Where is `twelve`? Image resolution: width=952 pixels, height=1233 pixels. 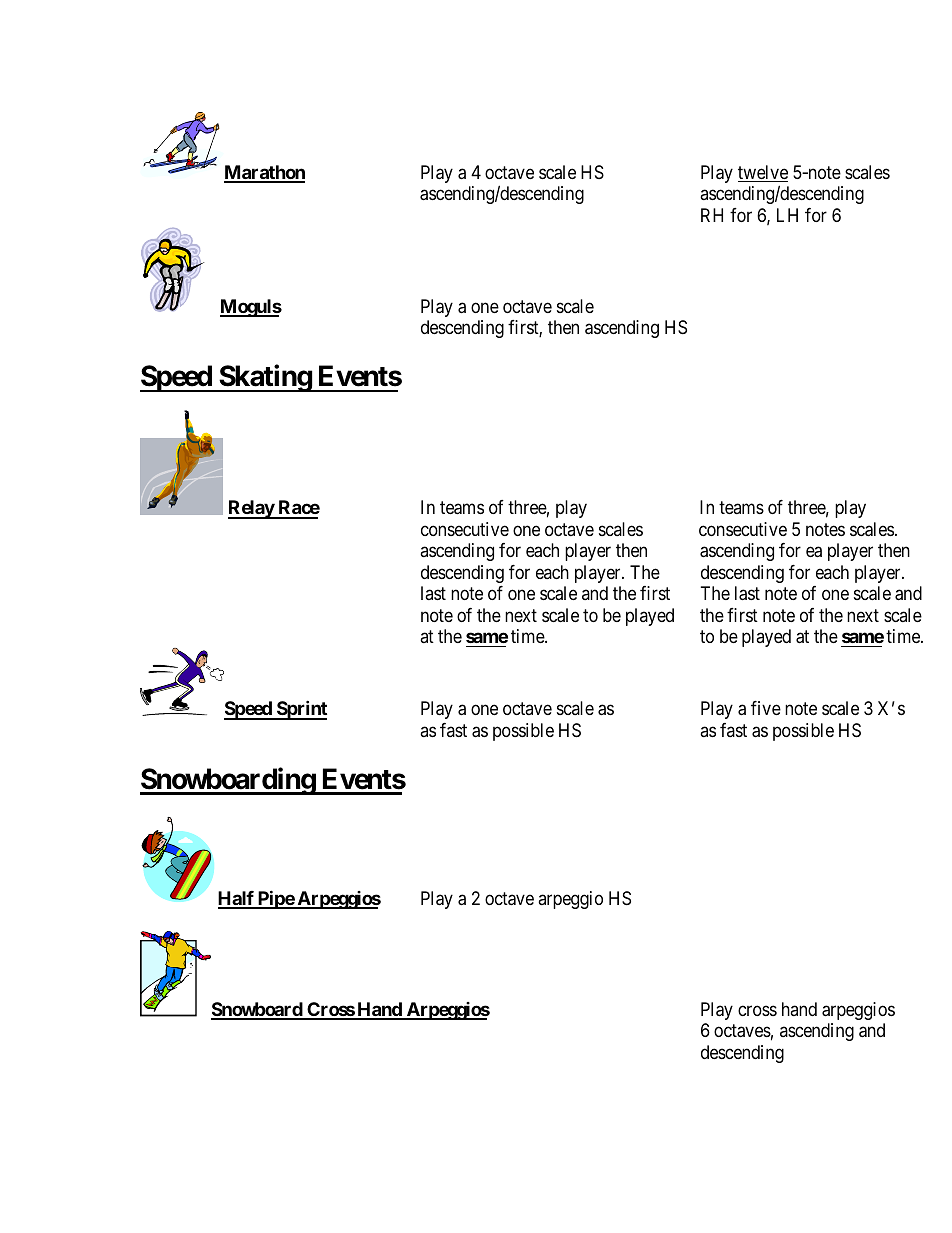
twelve is located at coordinates (763, 173).
